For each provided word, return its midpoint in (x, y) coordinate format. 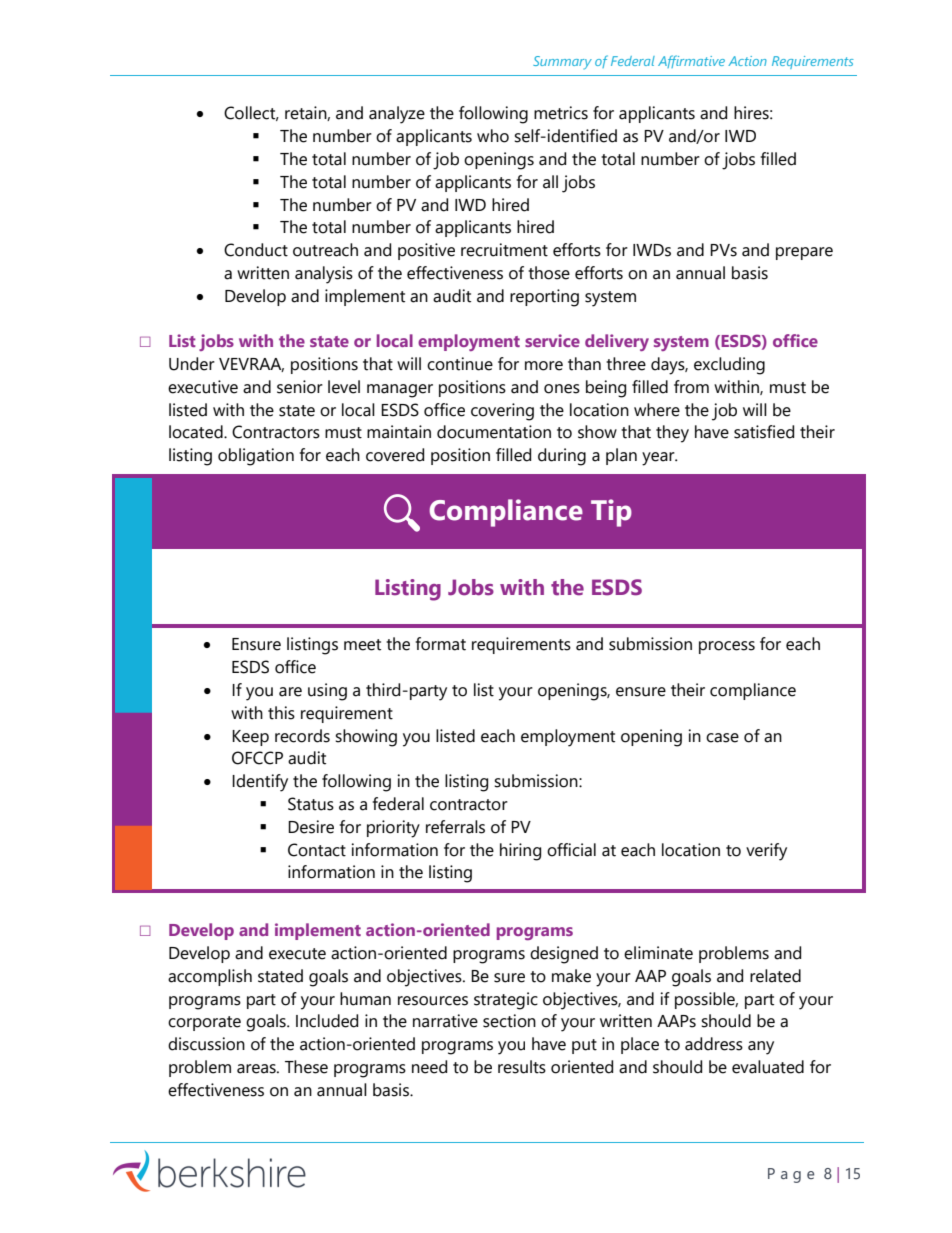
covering (502, 412)
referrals (455, 827)
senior (300, 387)
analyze (397, 115)
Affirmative (691, 61)
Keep (250, 738)
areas (257, 1069)
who (493, 136)
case (722, 738)
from (691, 387)
